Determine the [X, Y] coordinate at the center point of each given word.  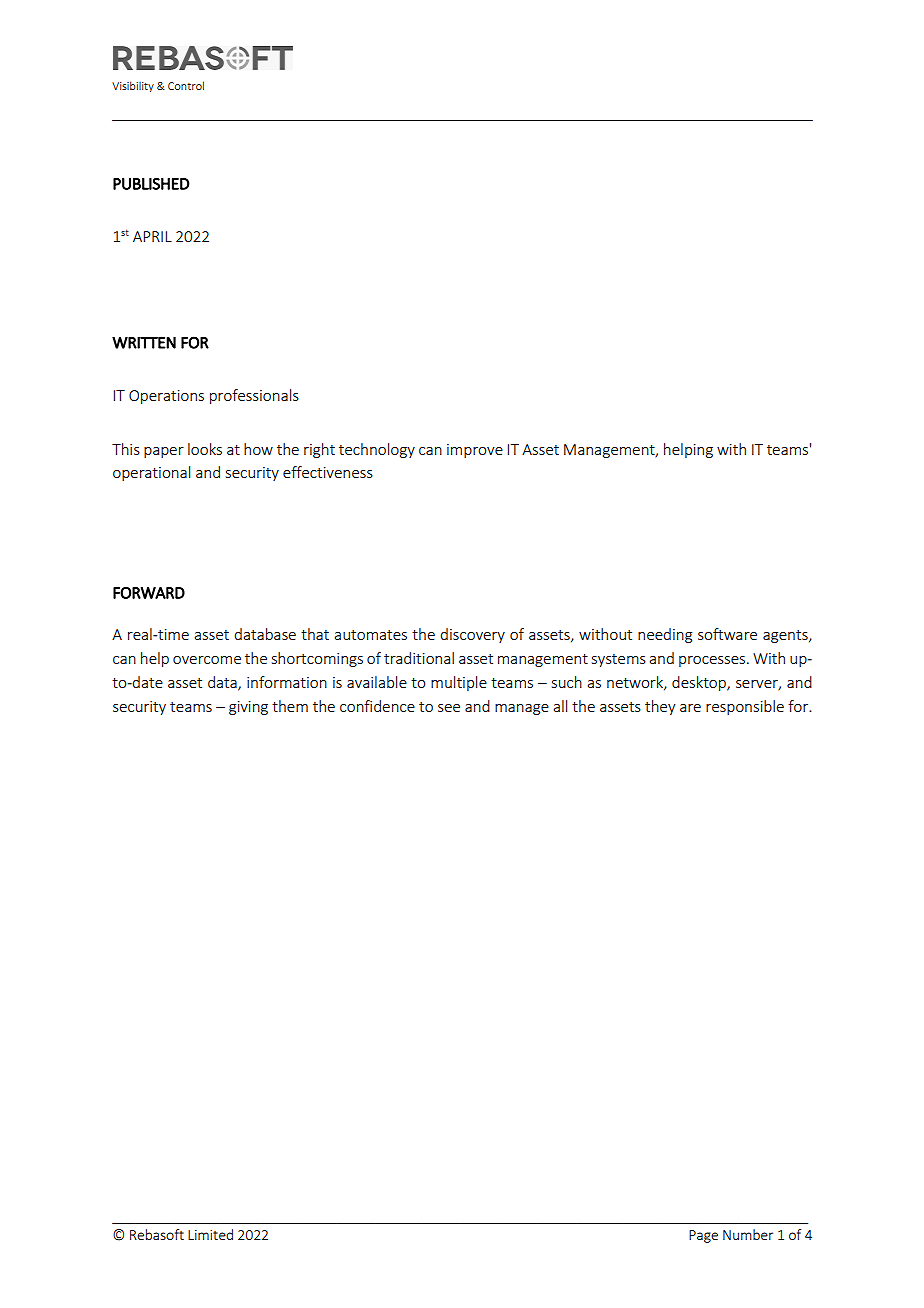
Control [186, 85]
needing [665, 635]
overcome [207, 660]
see [449, 708]
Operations [166, 397]
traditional [419, 658]
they [660, 707]
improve [475, 451]
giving [248, 708]
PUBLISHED [151, 184]
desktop [700, 683]
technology [377, 450]
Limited [210, 1234]
